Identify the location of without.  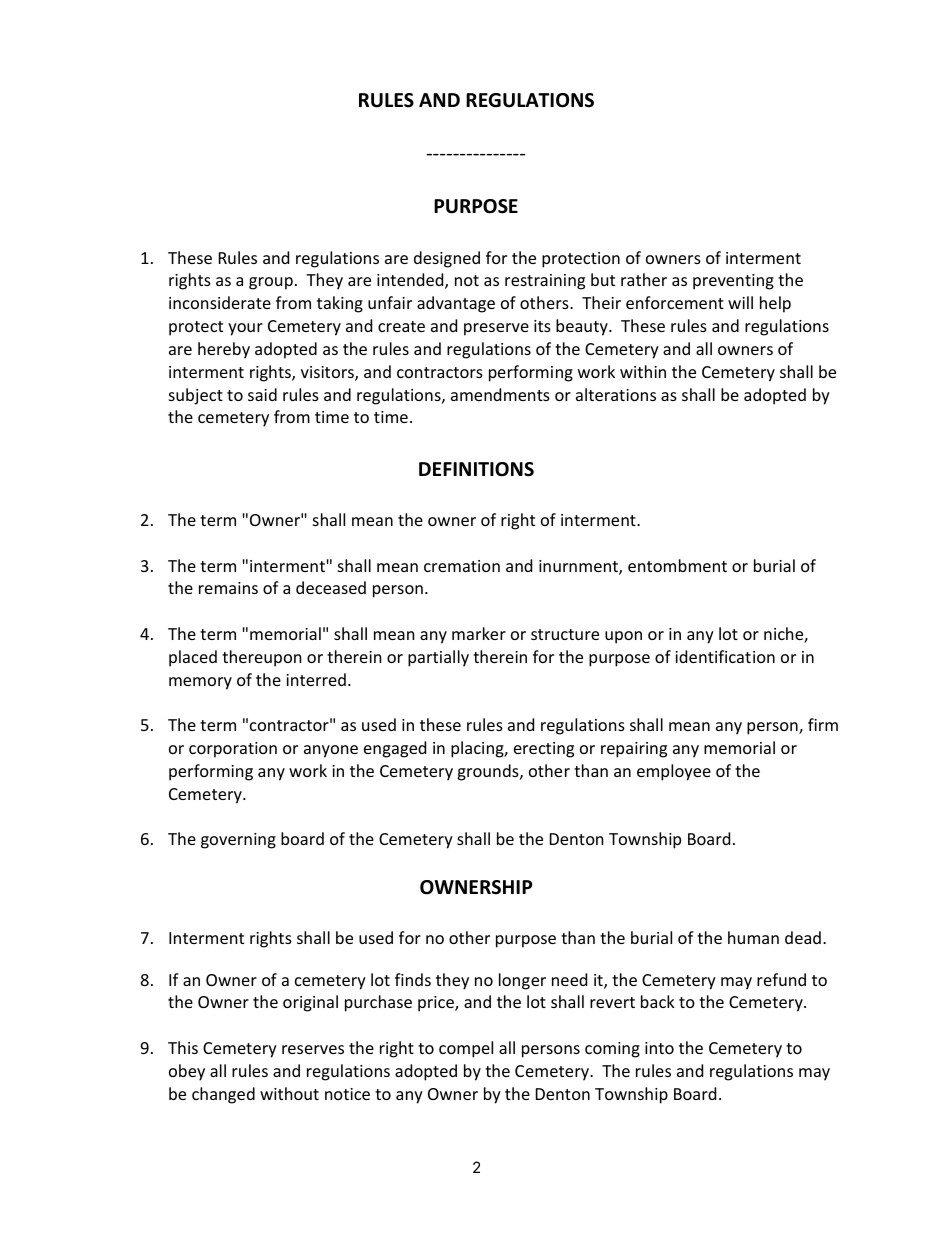
(289, 1093).
